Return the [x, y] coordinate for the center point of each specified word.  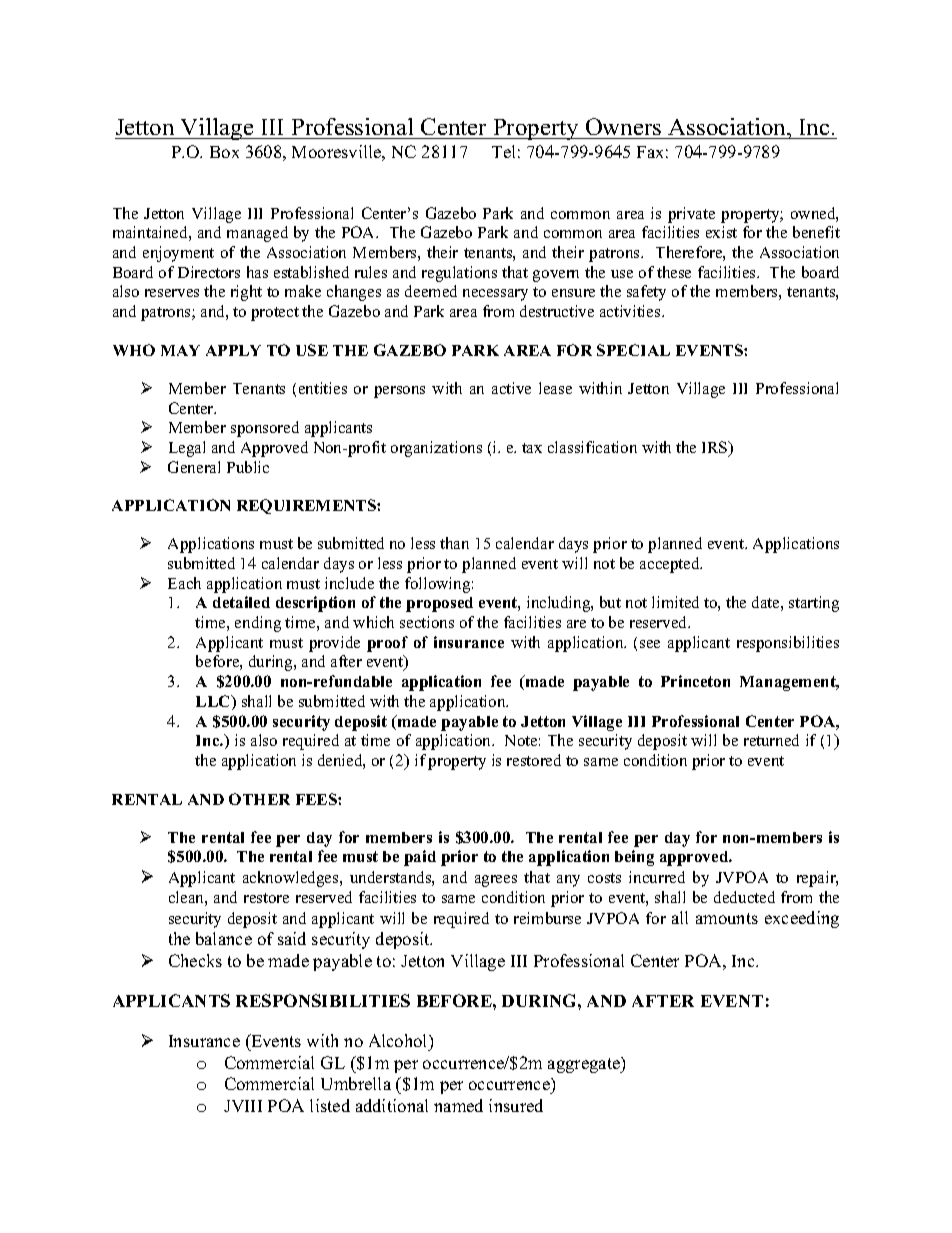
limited [675, 602]
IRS [716, 448]
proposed [439, 604]
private [691, 215]
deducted [744, 897]
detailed [241, 602]
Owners [623, 126]
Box [224, 152]
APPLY [233, 350]
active [511, 388]
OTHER [259, 799]
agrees [496, 881]
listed [330, 1105]
